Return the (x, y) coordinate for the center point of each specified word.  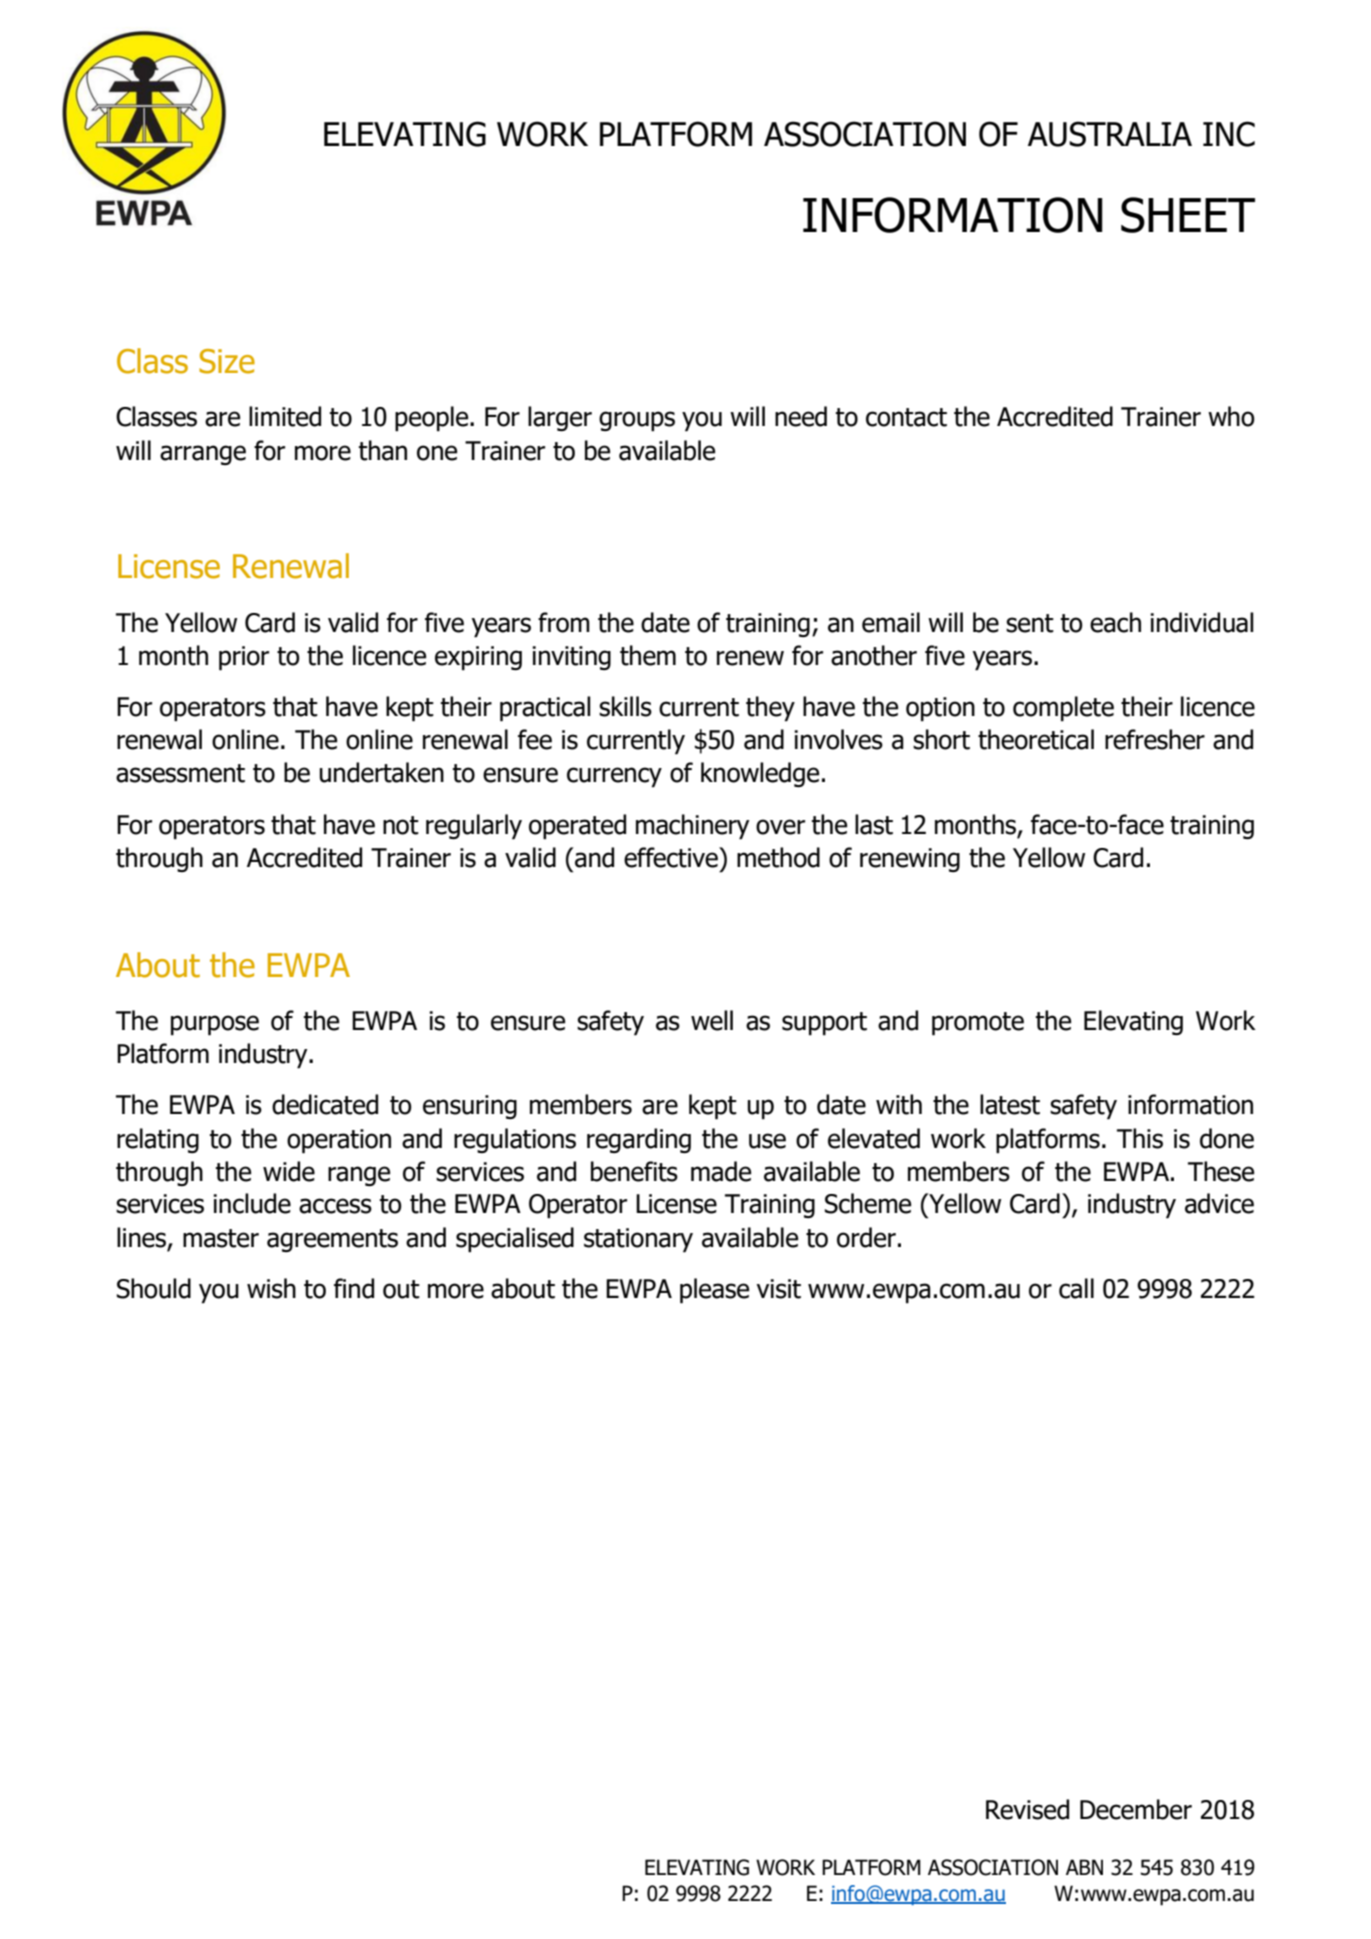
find (354, 1288)
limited (285, 416)
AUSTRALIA (1110, 134)
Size (227, 361)
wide (289, 1171)
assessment (180, 773)
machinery (692, 827)
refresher (1155, 739)
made (721, 1171)
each (1115, 622)
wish (271, 1288)
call (1076, 1288)
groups (637, 421)
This (1140, 1138)
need (801, 416)
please (714, 1291)
